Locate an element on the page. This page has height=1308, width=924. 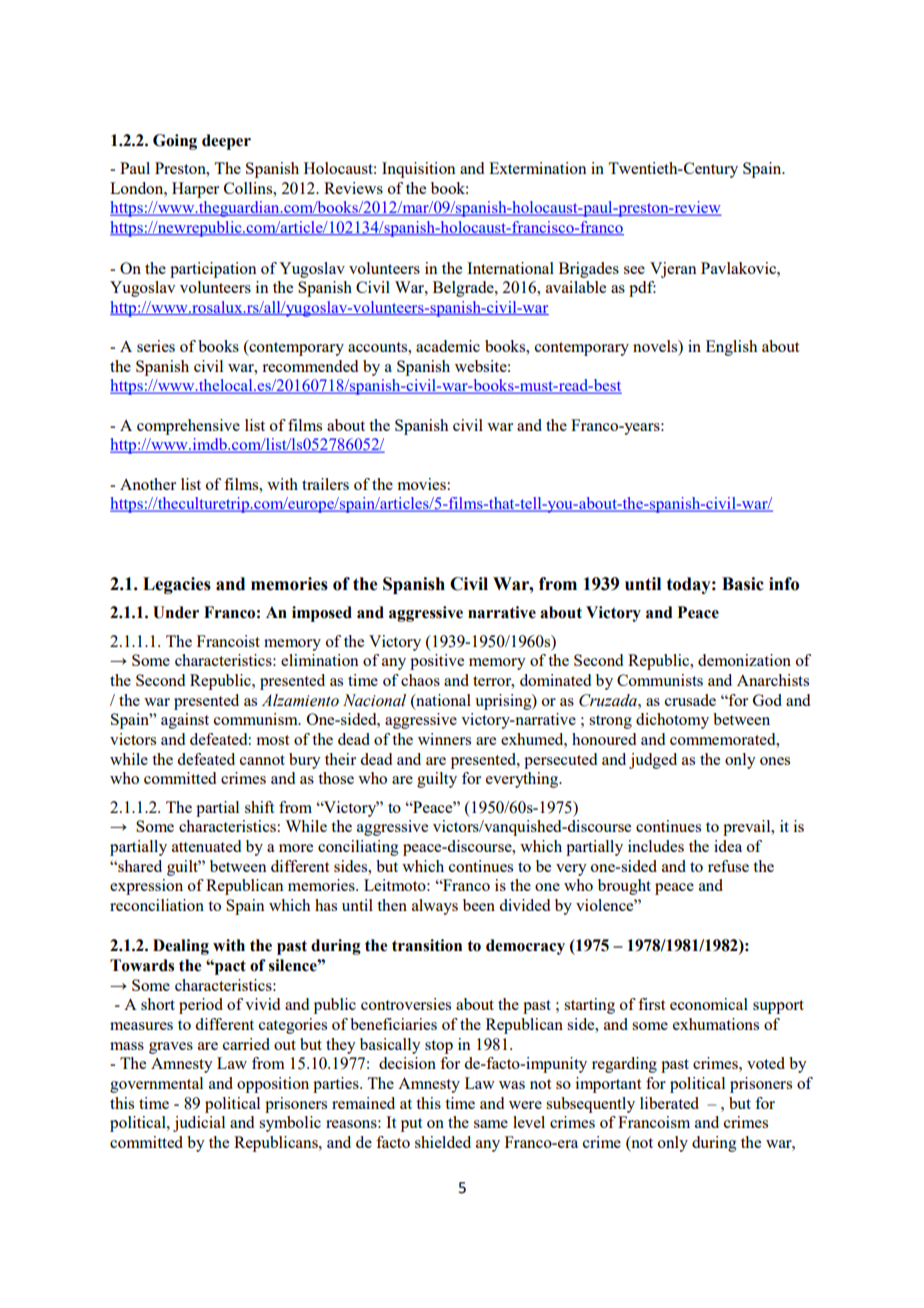
Under is located at coordinates (176, 612).
